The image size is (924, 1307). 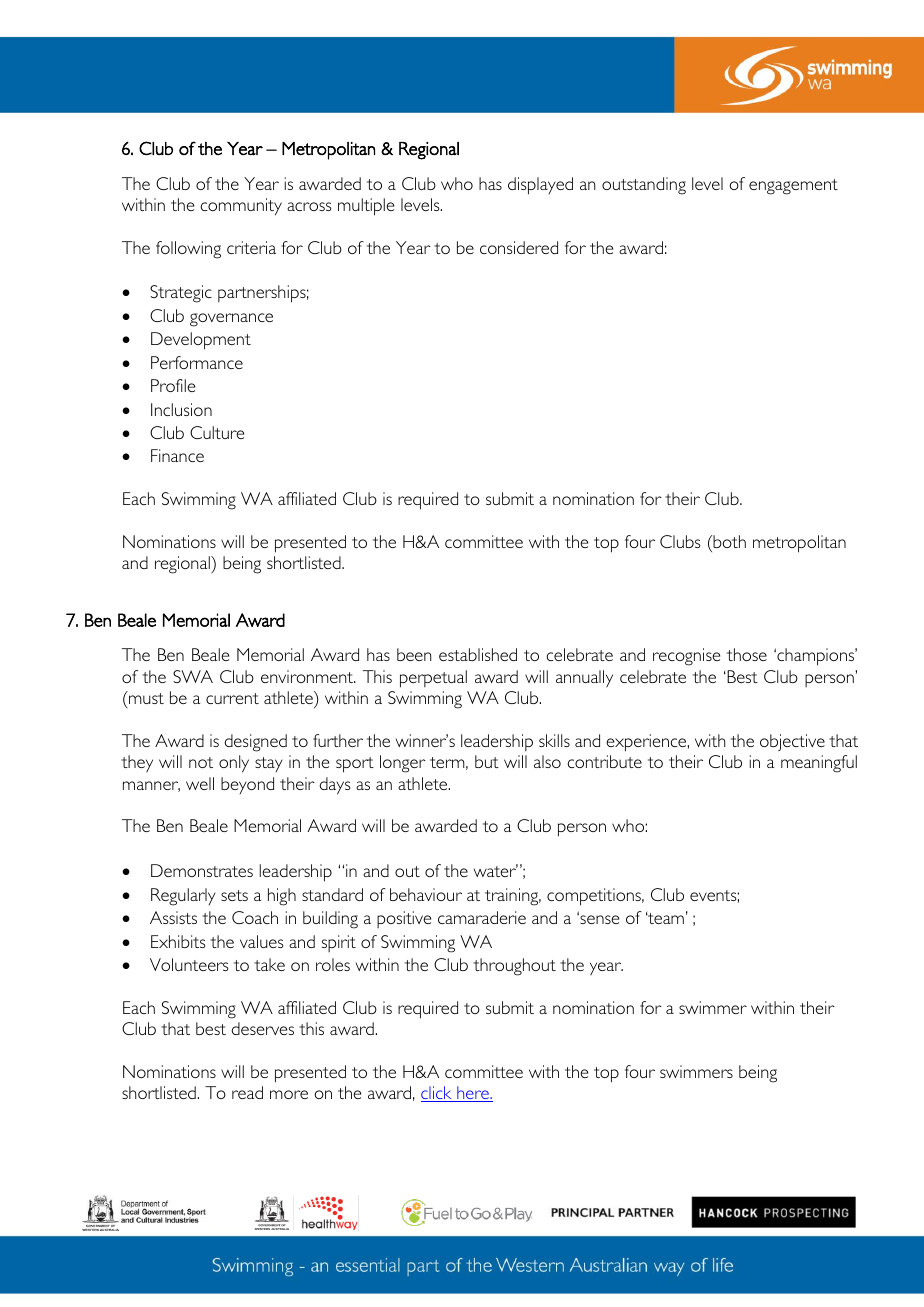 What do you see at coordinates (247, 1092) in the screenshot?
I see `read` at bounding box center [247, 1092].
